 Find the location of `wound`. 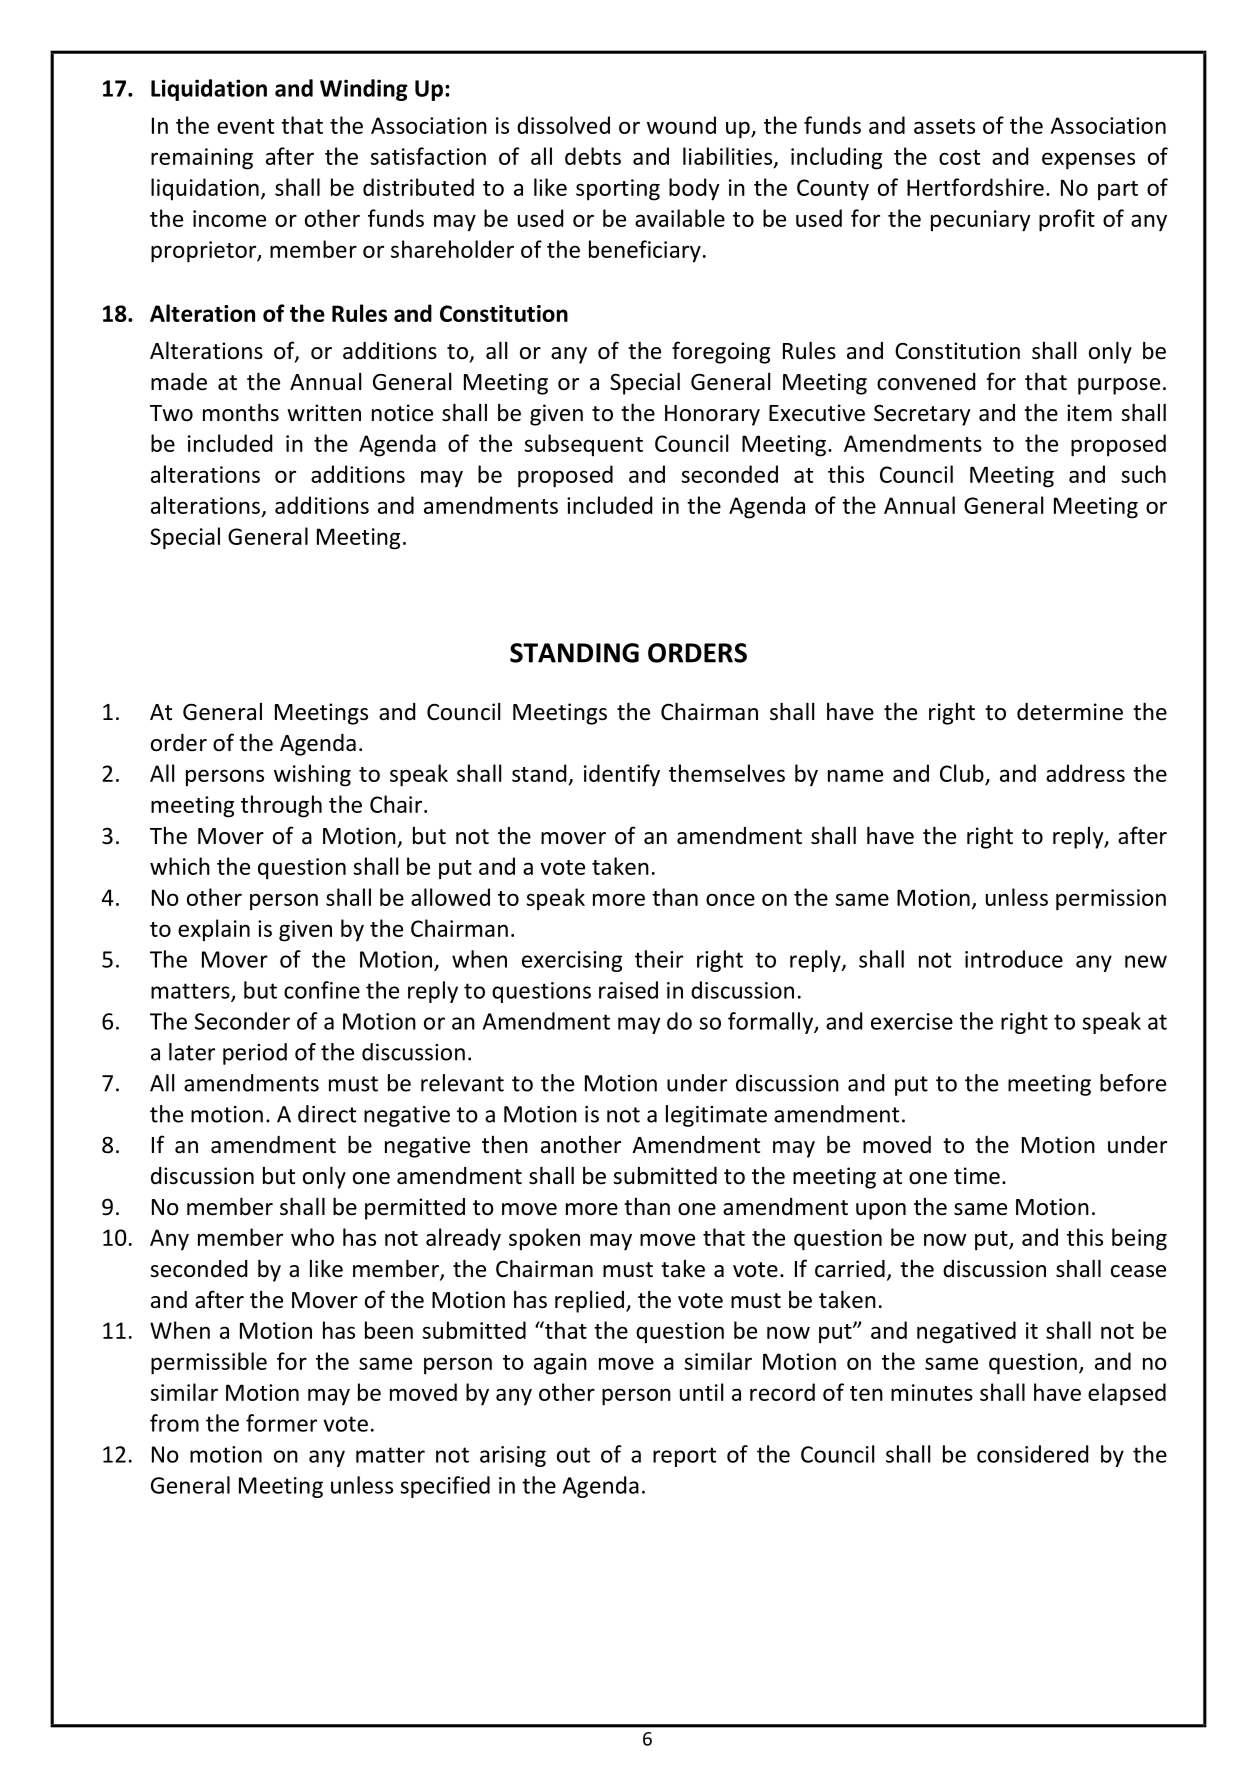

wound is located at coordinates (681, 125).
